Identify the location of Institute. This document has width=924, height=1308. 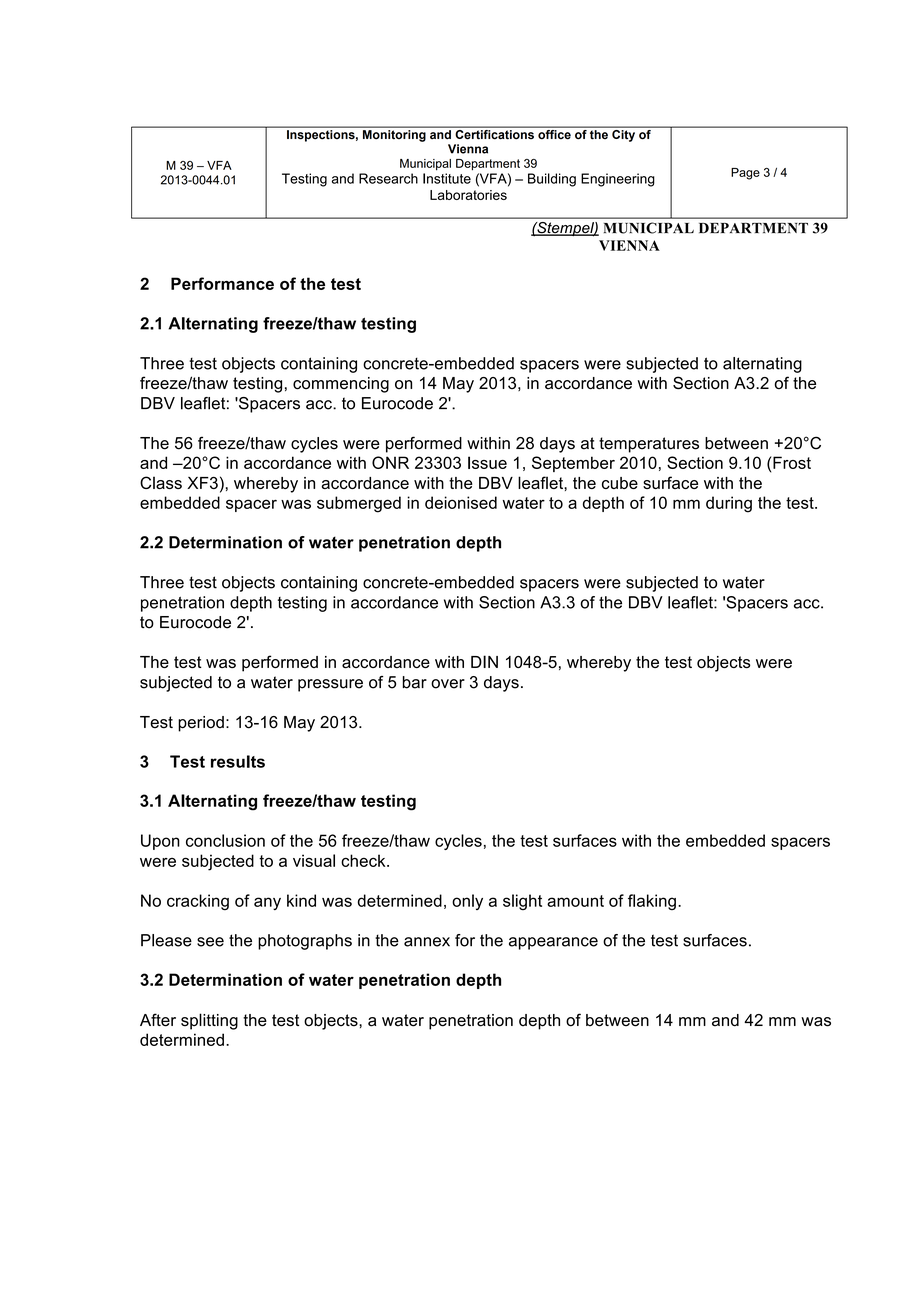
(447, 178).
